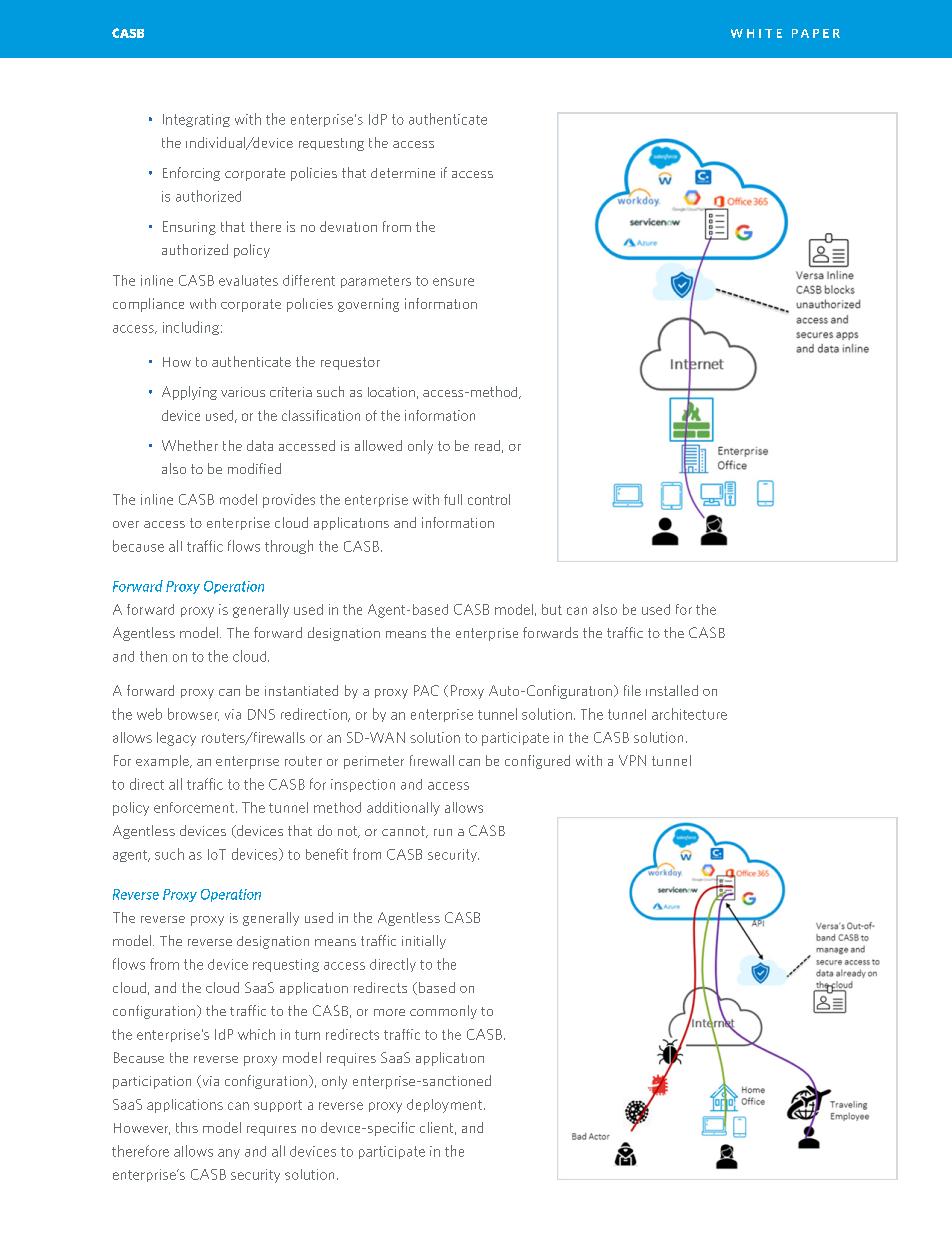  Describe the element at coordinates (194, 807) in the image. I see `enforcement` at that location.
